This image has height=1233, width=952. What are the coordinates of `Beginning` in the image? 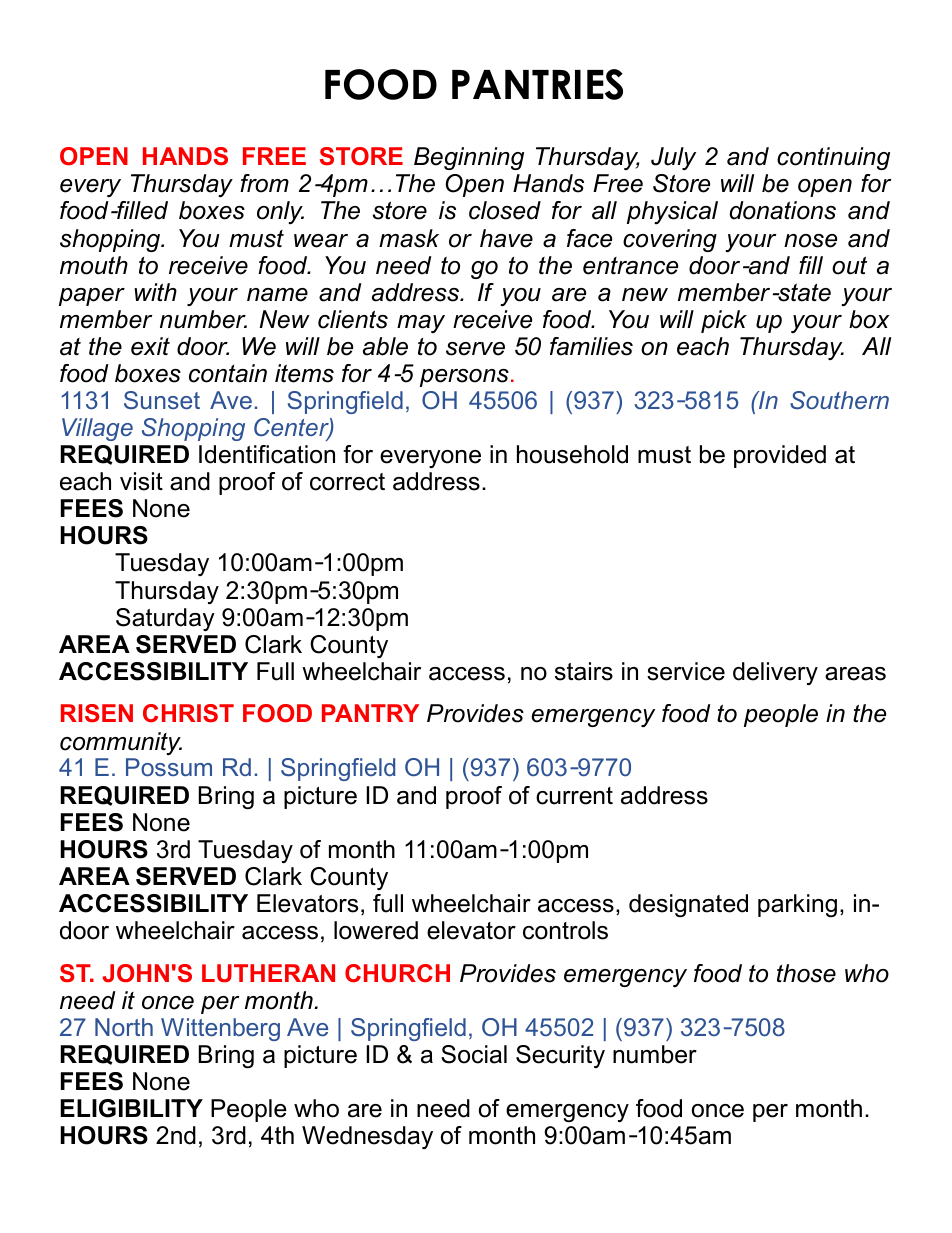 It's located at (469, 158).
